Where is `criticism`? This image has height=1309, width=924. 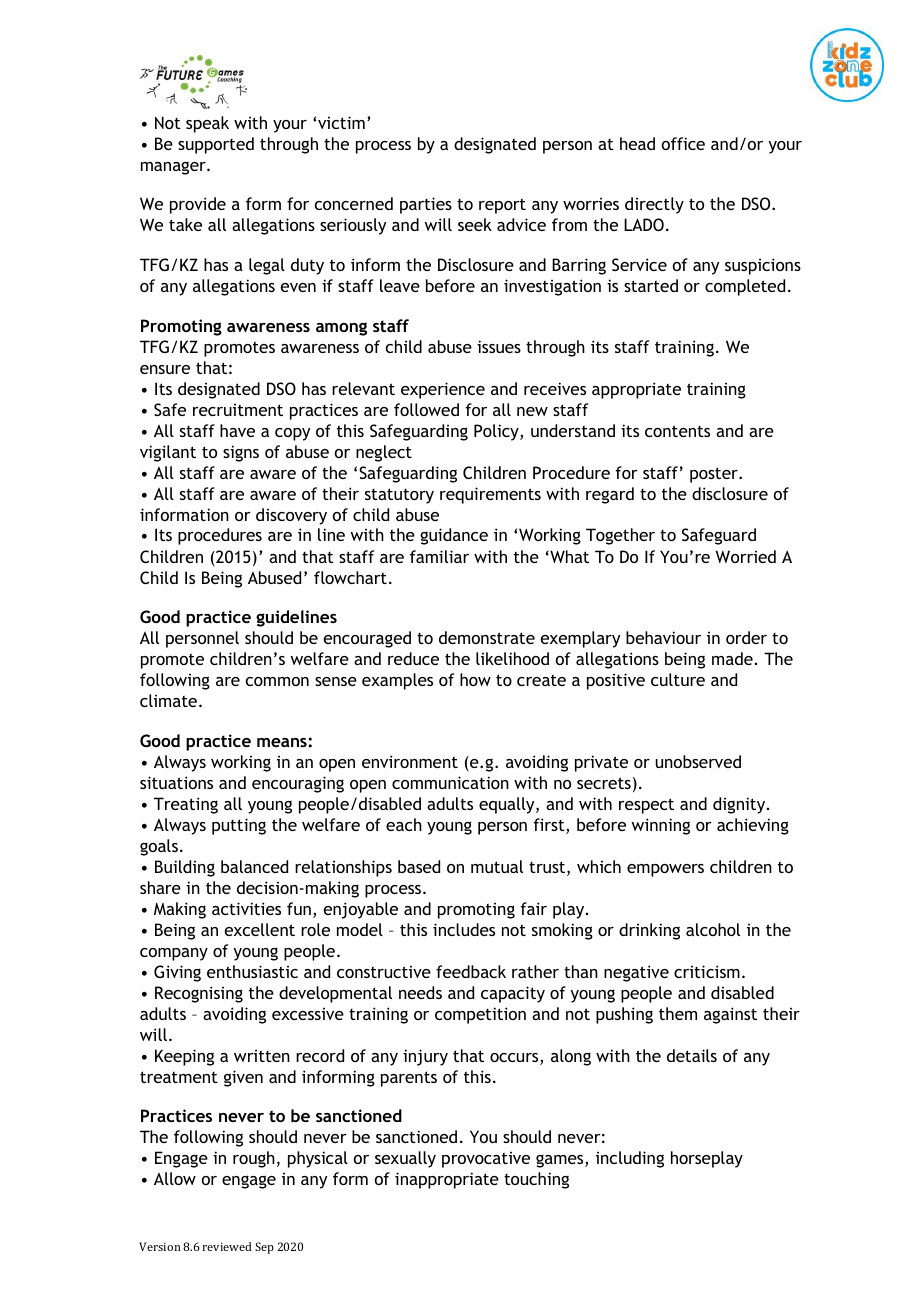 criticism is located at coordinates (707, 971).
